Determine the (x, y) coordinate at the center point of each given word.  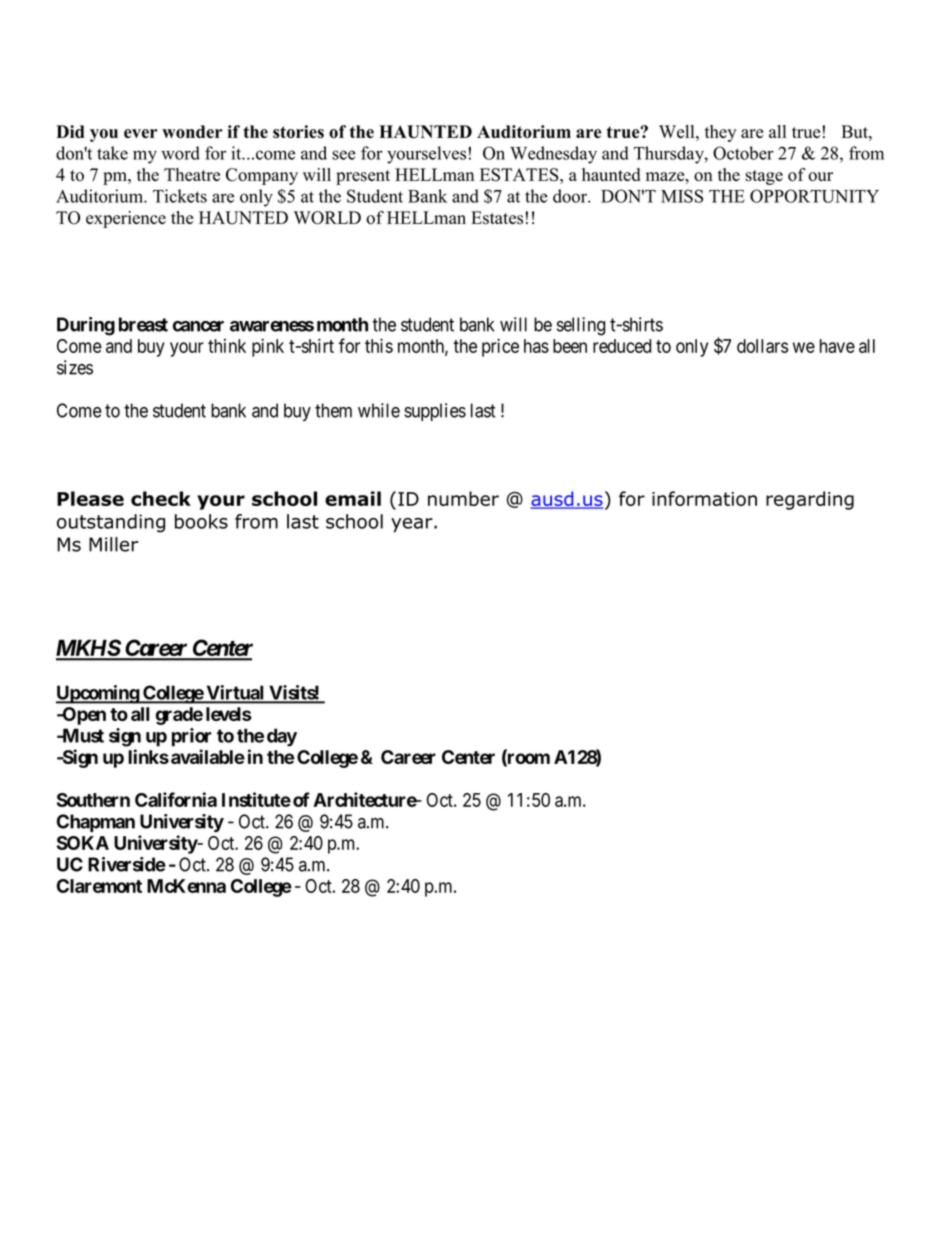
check (161, 498)
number (463, 498)
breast (143, 324)
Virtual (235, 693)
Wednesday (553, 155)
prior (192, 737)
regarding (810, 500)
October (743, 153)
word (180, 153)
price (500, 347)
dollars (762, 346)
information (704, 498)
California (176, 799)
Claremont (99, 886)
